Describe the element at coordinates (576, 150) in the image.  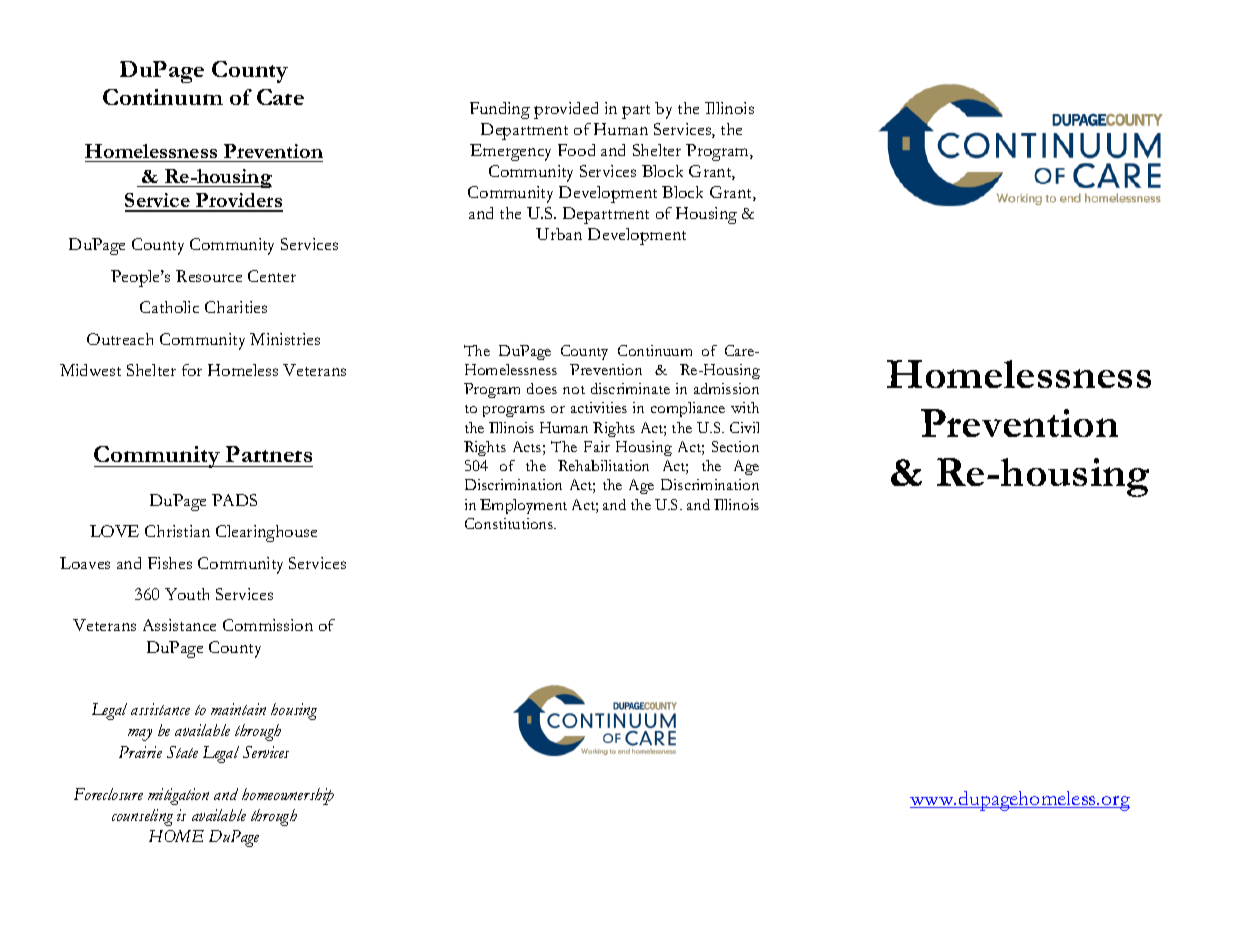
I see `Food` at that location.
